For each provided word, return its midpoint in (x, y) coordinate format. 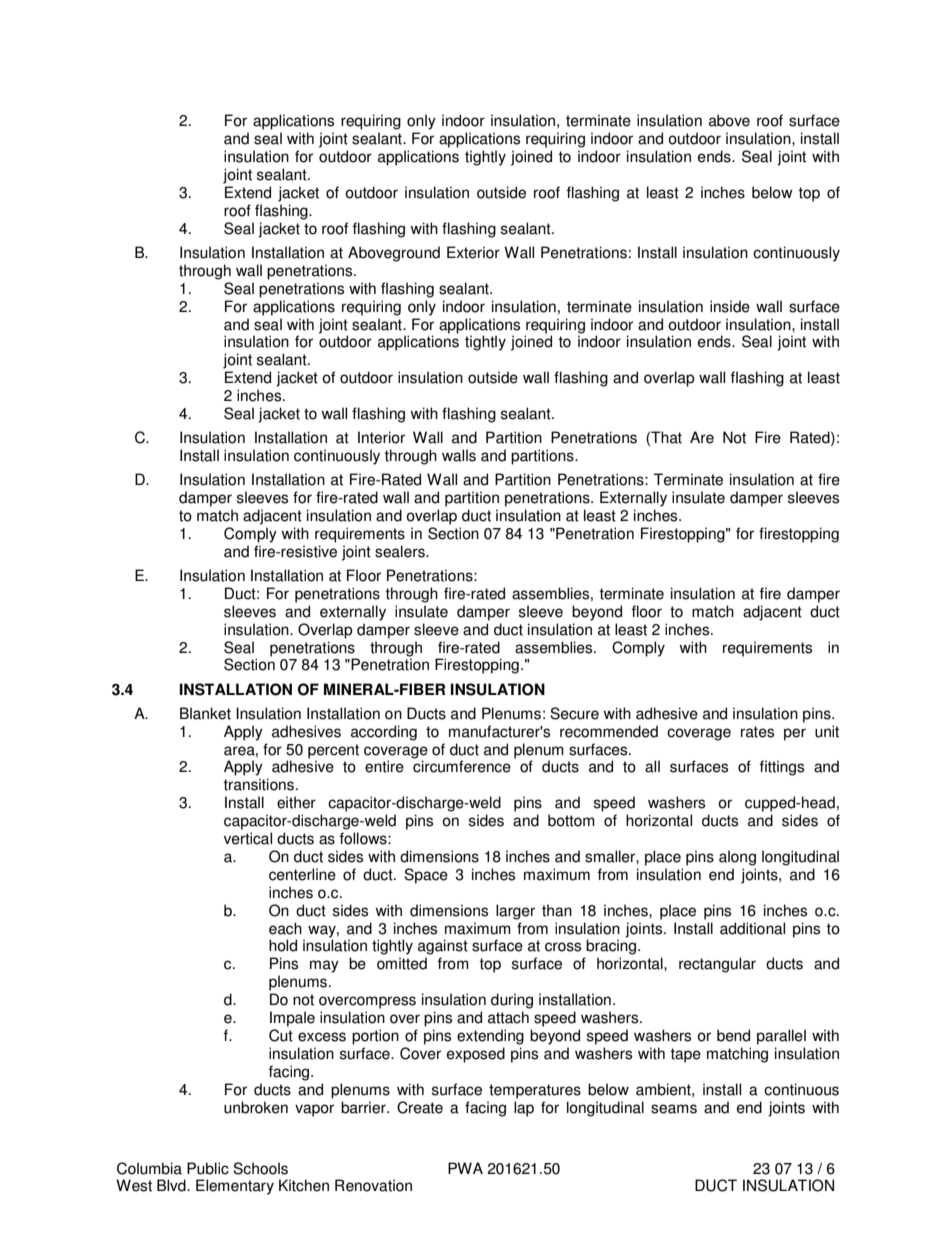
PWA (465, 1168)
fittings (782, 768)
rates (757, 732)
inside (730, 306)
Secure (574, 713)
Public (208, 1168)
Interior (381, 437)
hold (283, 945)
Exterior (473, 252)
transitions (258, 784)
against (443, 947)
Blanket (205, 713)
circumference (462, 766)
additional (752, 928)
